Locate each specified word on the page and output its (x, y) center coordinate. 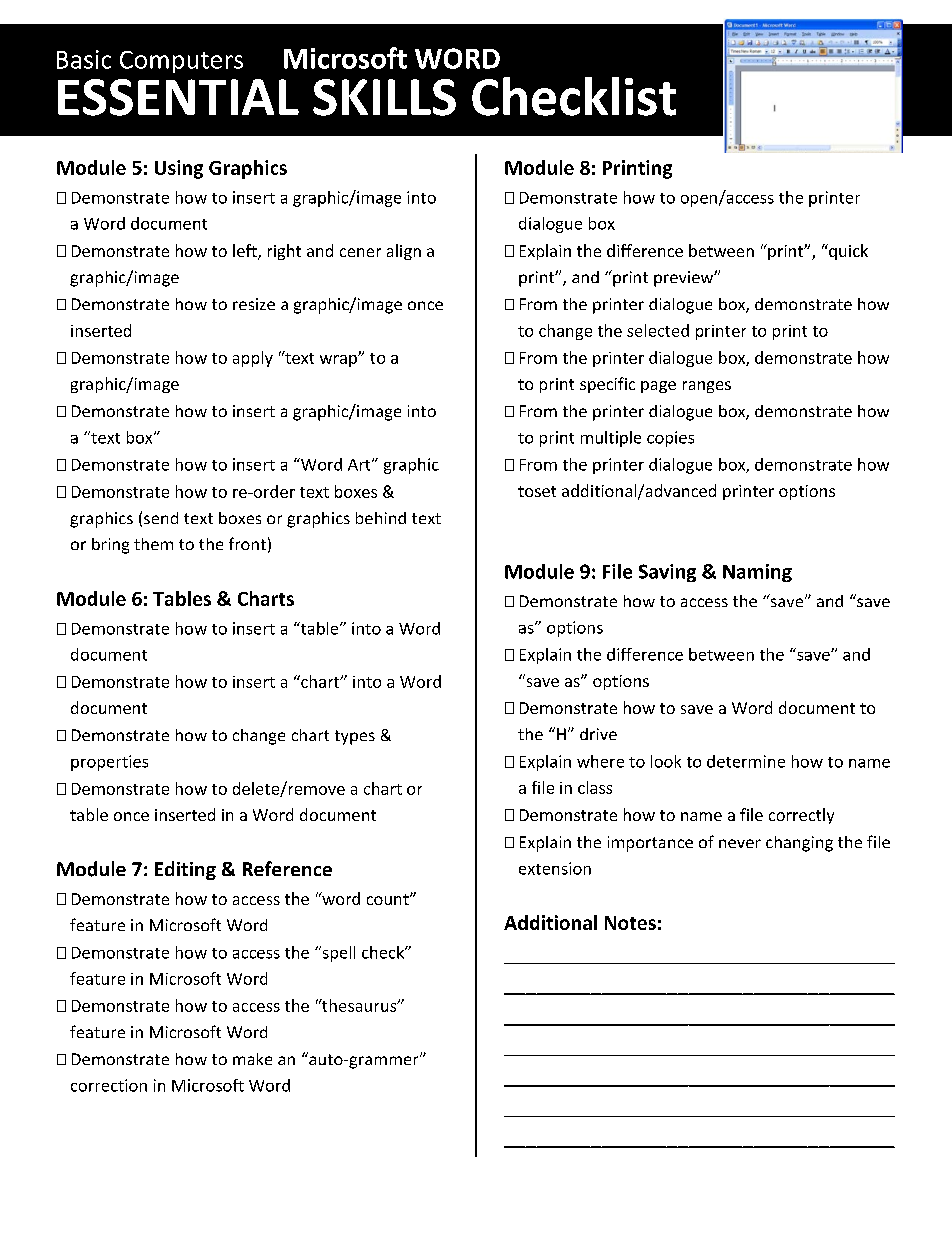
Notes (630, 923)
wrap (339, 361)
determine (746, 761)
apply (253, 359)
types (355, 737)
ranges (707, 387)
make (252, 1059)
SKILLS (384, 97)
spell (337, 954)
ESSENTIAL (178, 97)
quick (847, 252)
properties (109, 763)
